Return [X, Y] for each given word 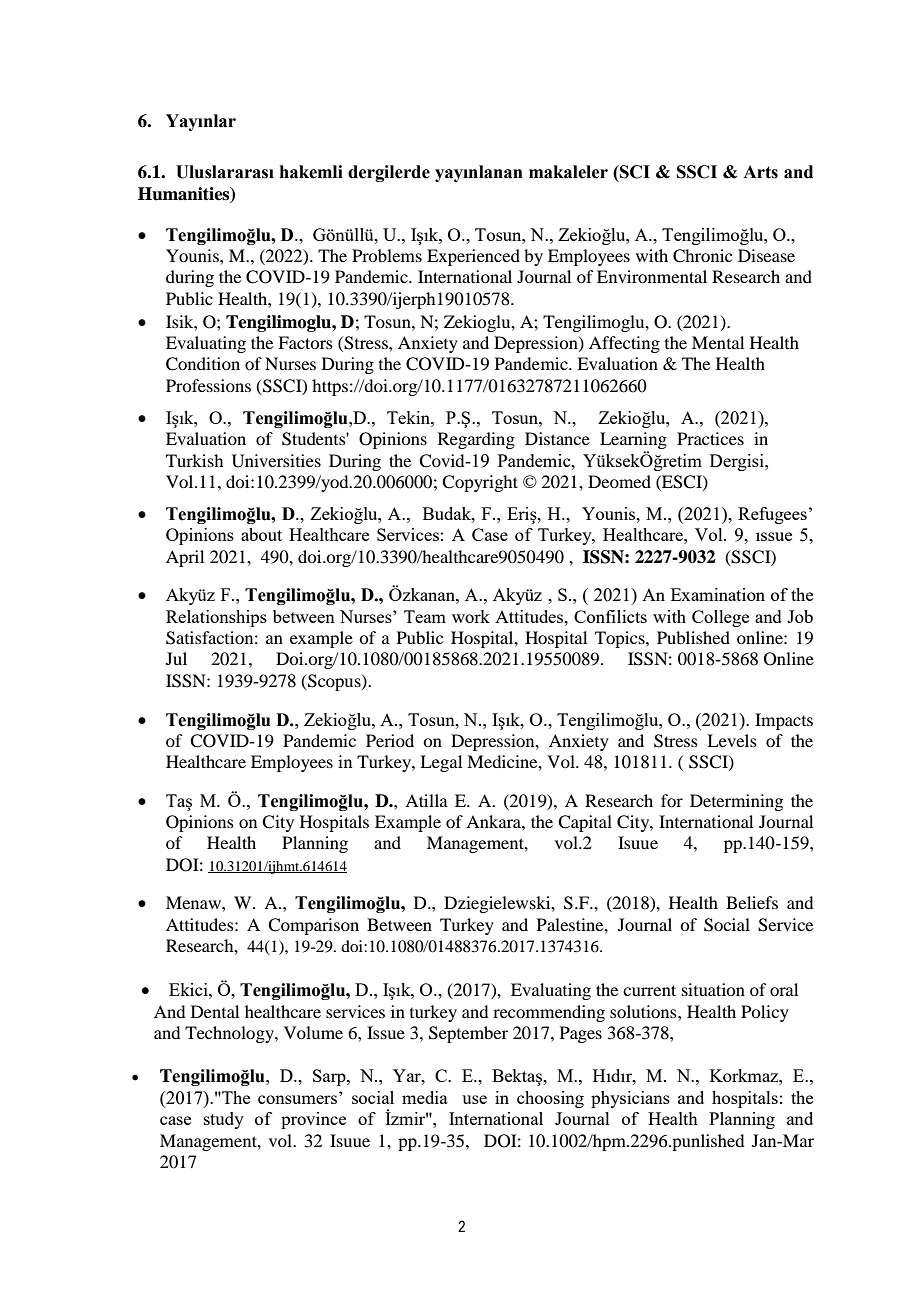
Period [390, 740]
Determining [736, 802]
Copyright [480, 483]
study [224, 1120]
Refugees [772, 515]
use [474, 1099]
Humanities [185, 194]
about [261, 534]
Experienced [473, 257]
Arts [760, 172]
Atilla [426, 800]
